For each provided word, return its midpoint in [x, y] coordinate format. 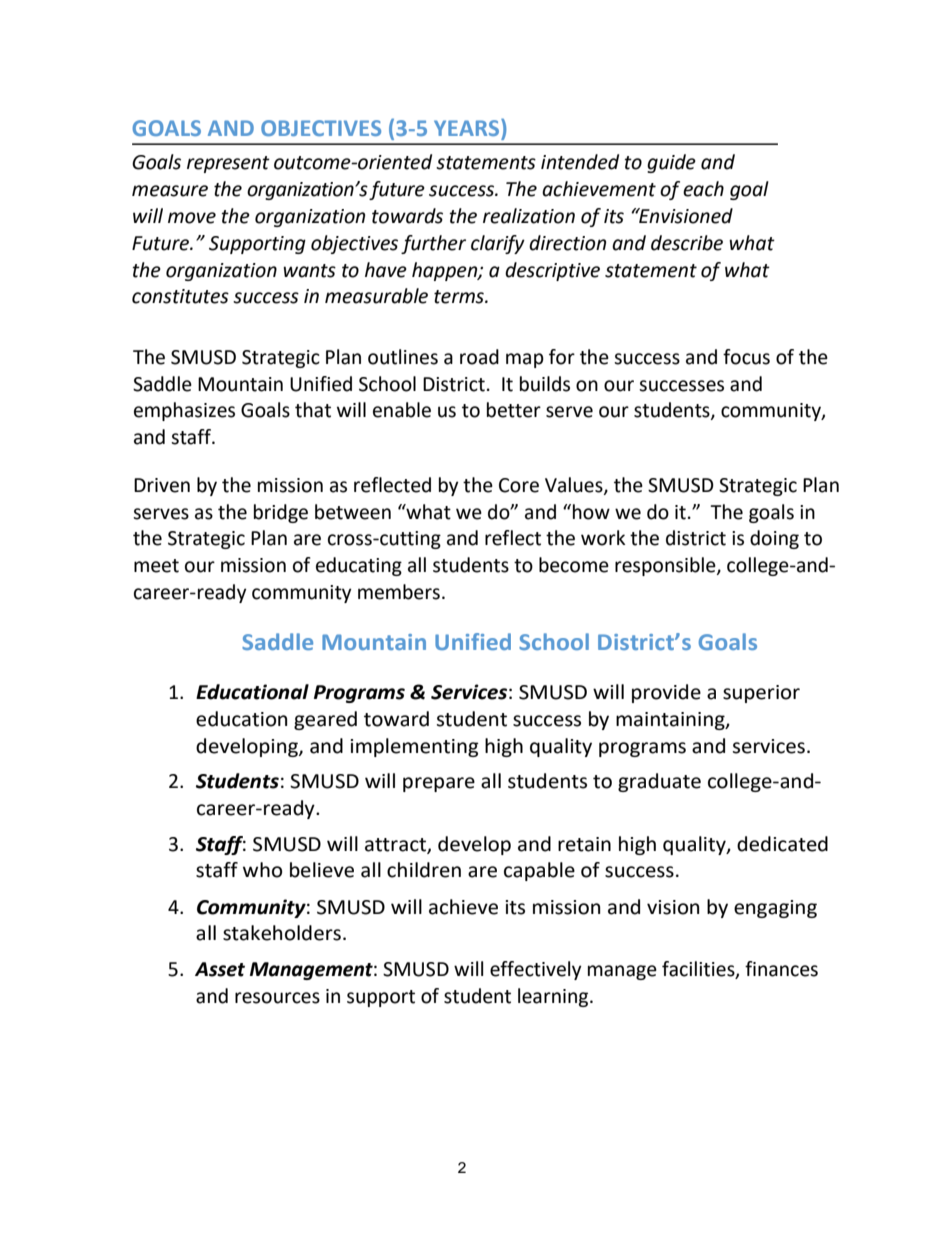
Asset [220, 969]
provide [666, 693]
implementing [414, 747]
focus [746, 357]
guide [671, 163]
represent [228, 164]
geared [325, 720]
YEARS [468, 127]
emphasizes [184, 411]
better [514, 410]
